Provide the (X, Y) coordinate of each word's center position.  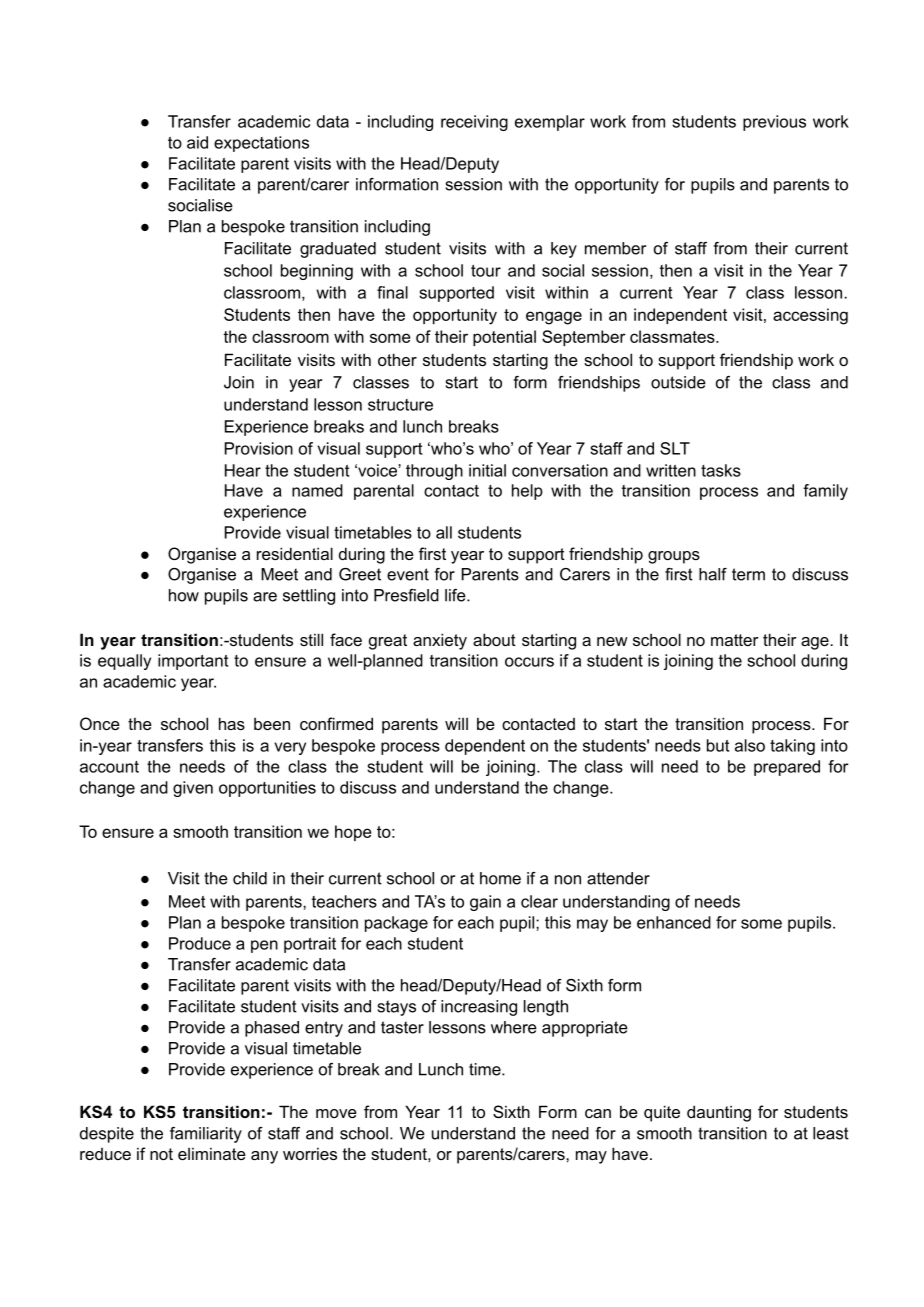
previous (774, 123)
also (750, 745)
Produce (200, 943)
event (408, 574)
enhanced (674, 922)
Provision (259, 448)
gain (485, 903)
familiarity (206, 1135)
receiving (474, 123)
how (184, 595)
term (748, 574)
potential (504, 338)
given (193, 789)
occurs (529, 662)
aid (197, 142)
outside (678, 382)
